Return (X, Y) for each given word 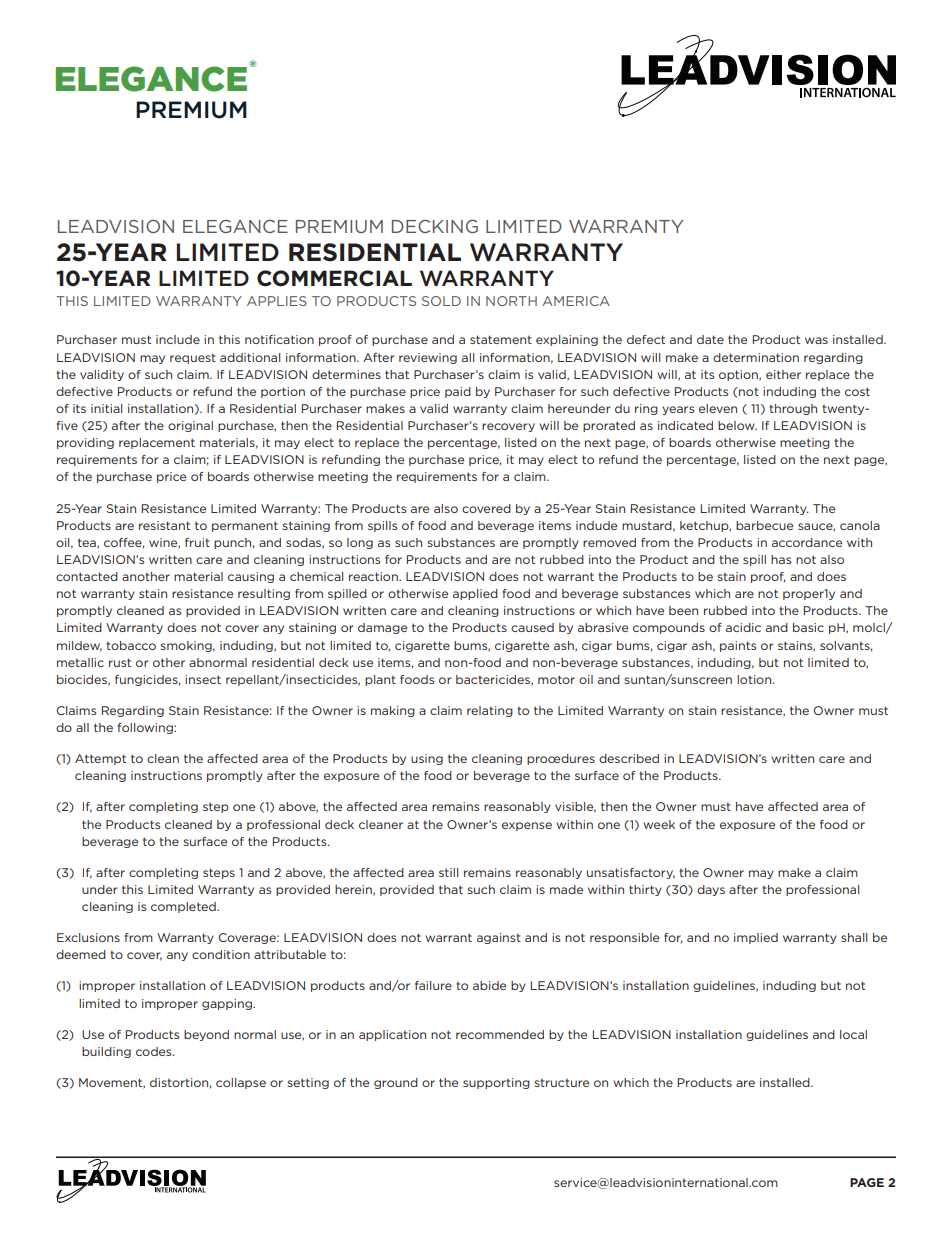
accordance (807, 542)
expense (527, 826)
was (816, 340)
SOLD (441, 301)
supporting (496, 1083)
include (178, 339)
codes (155, 1051)
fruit (197, 542)
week (659, 824)
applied (475, 594)
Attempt (100, 759)
